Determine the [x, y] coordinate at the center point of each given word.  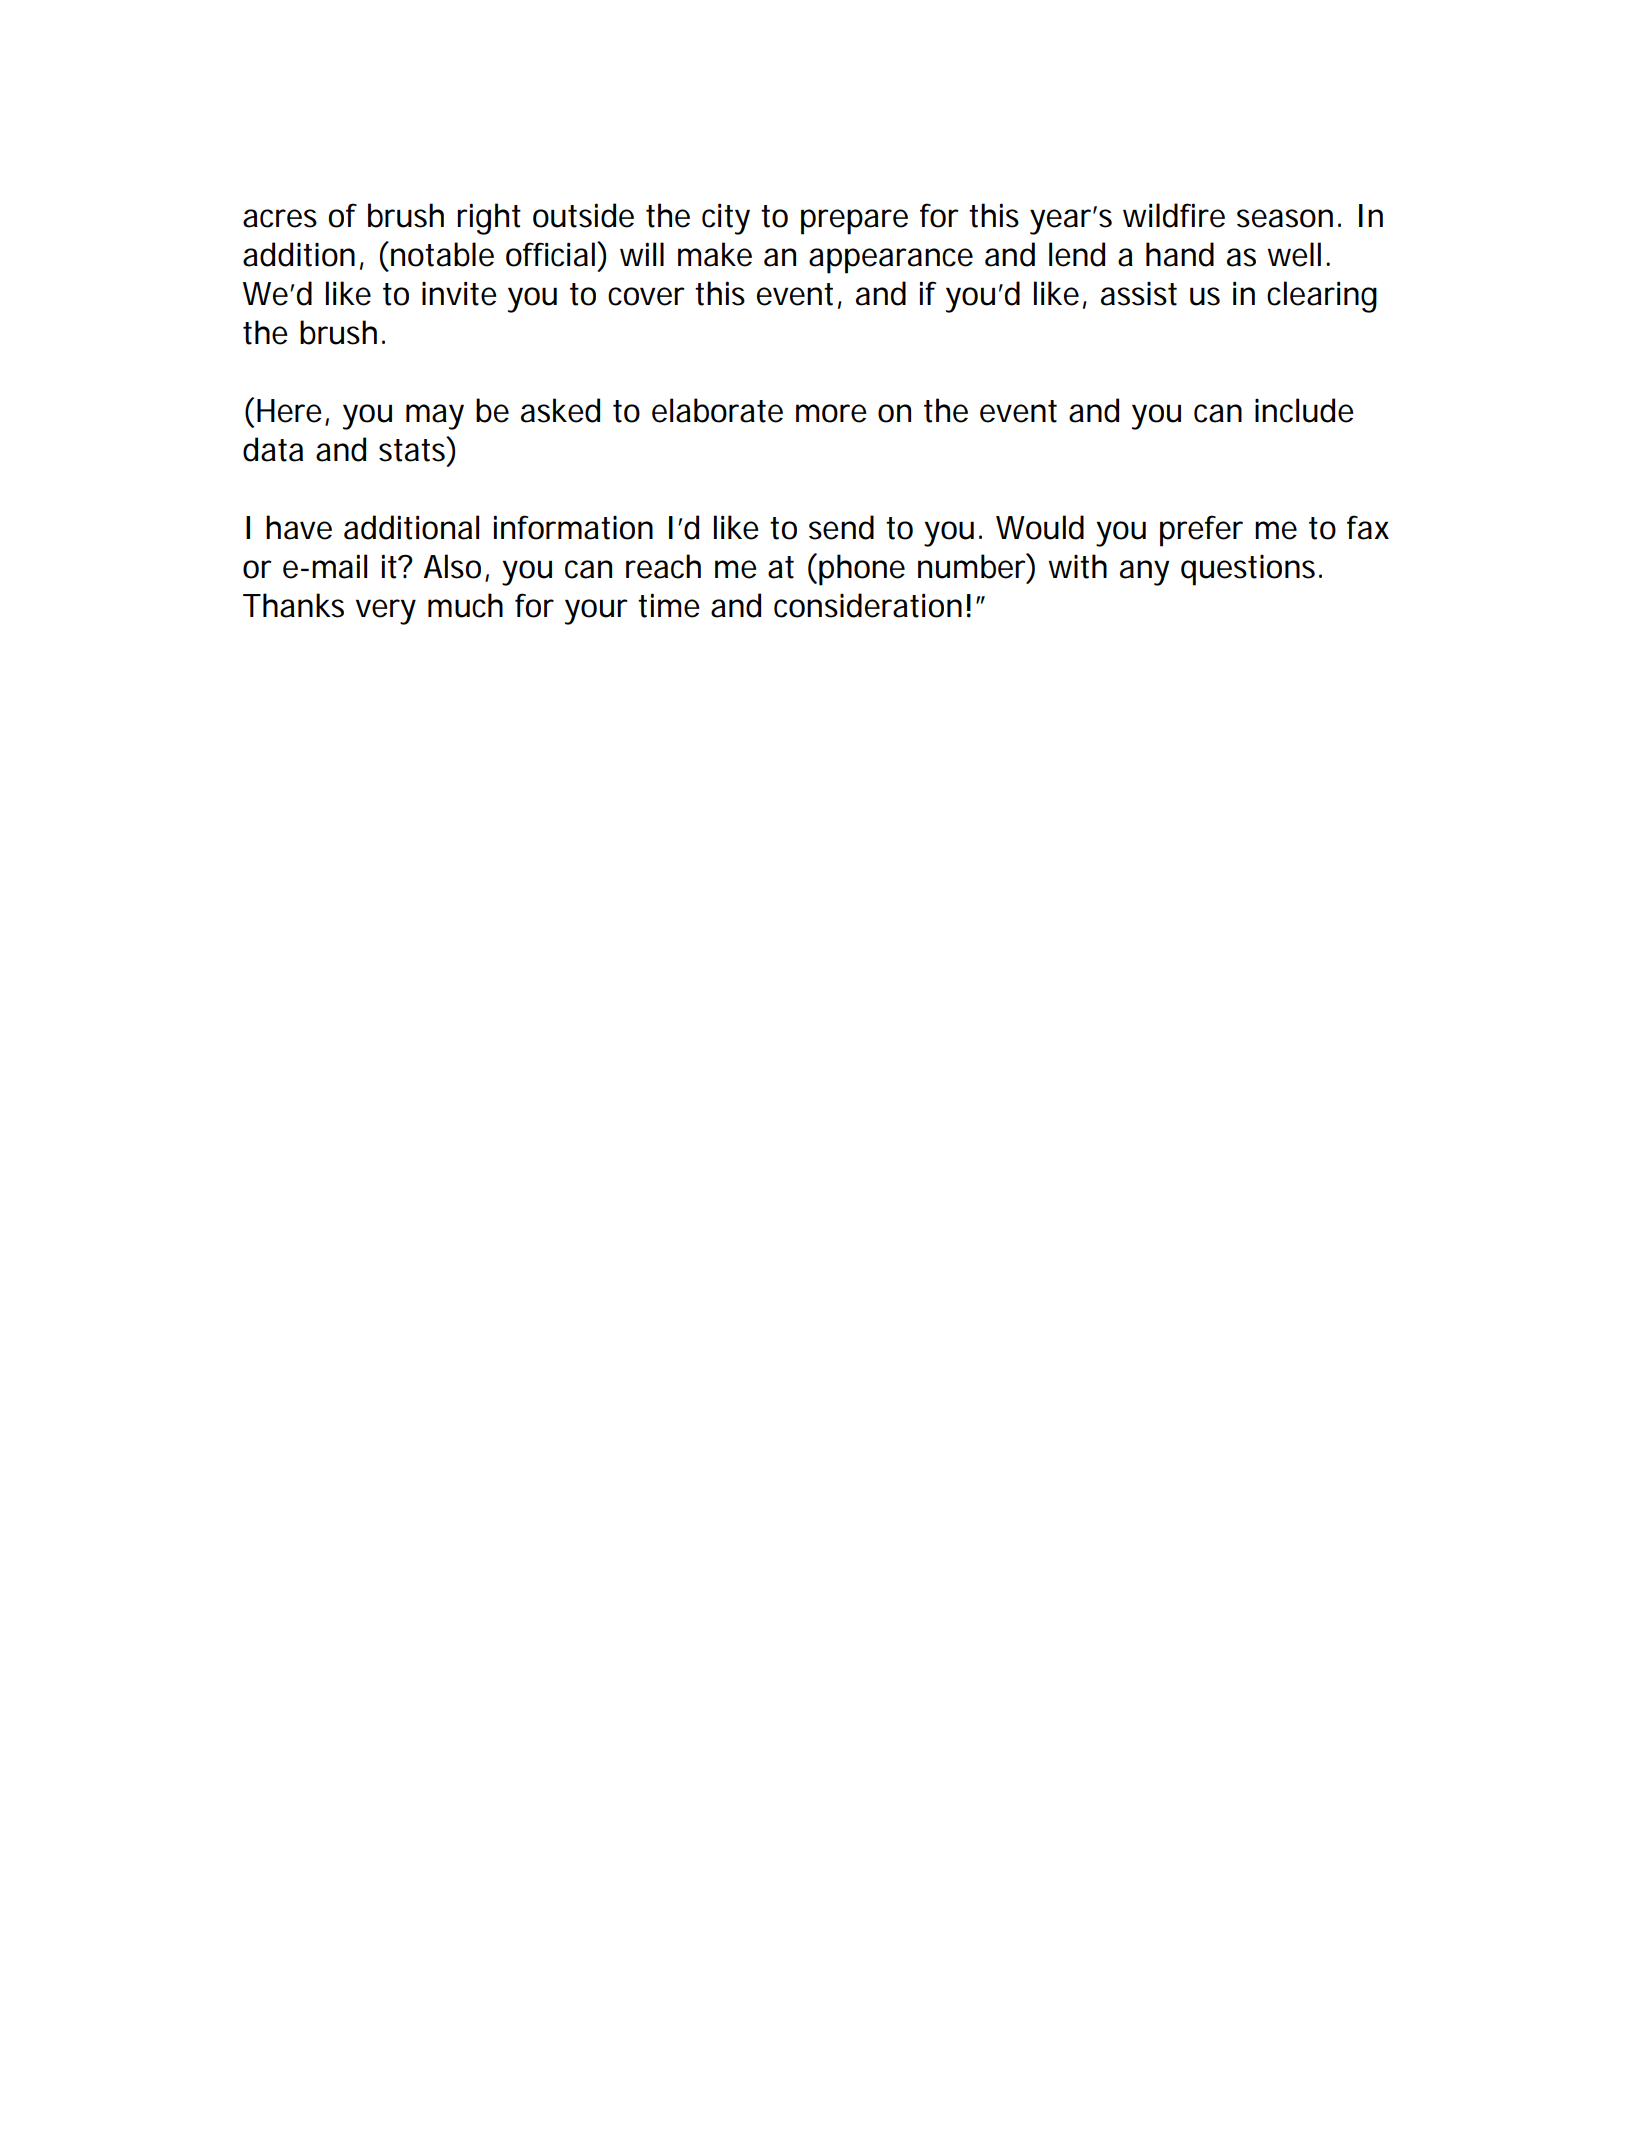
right [489, 219]
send [841, 527]
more [831, 413]
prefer [1201, 531]
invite [459, 293]
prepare [854, 222]
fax [1368, 527]
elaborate [717, 410]
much [465, 605]
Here [289, 411]
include [1304, 410]
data [273, 449]
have [299, 527]
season [1285, 218]
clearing [1322, 297]
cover [646, 296]
